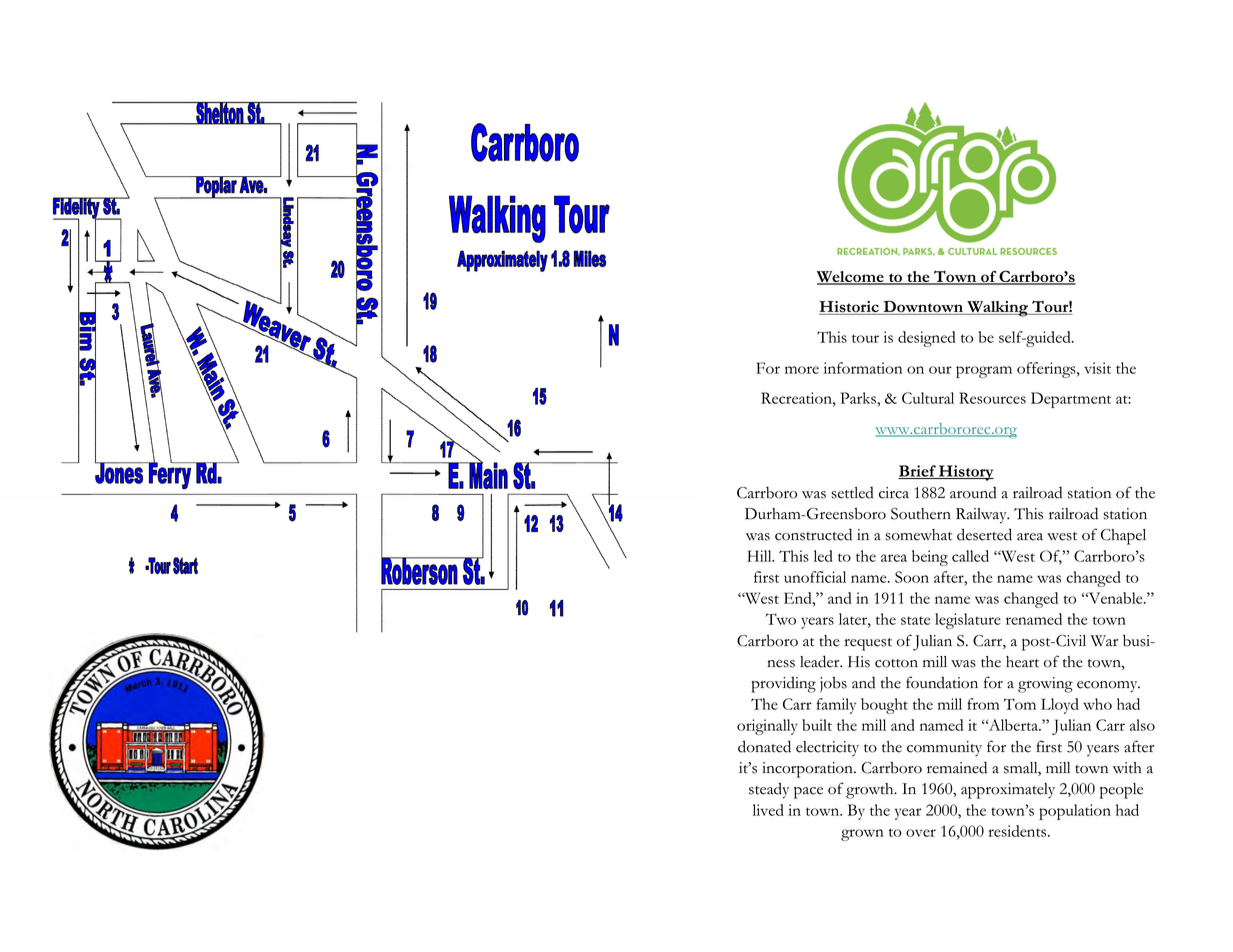  What do you see at coordinates (1104, 641) in the screenshot?
I see `War` at bounding box center [1104, 641].
